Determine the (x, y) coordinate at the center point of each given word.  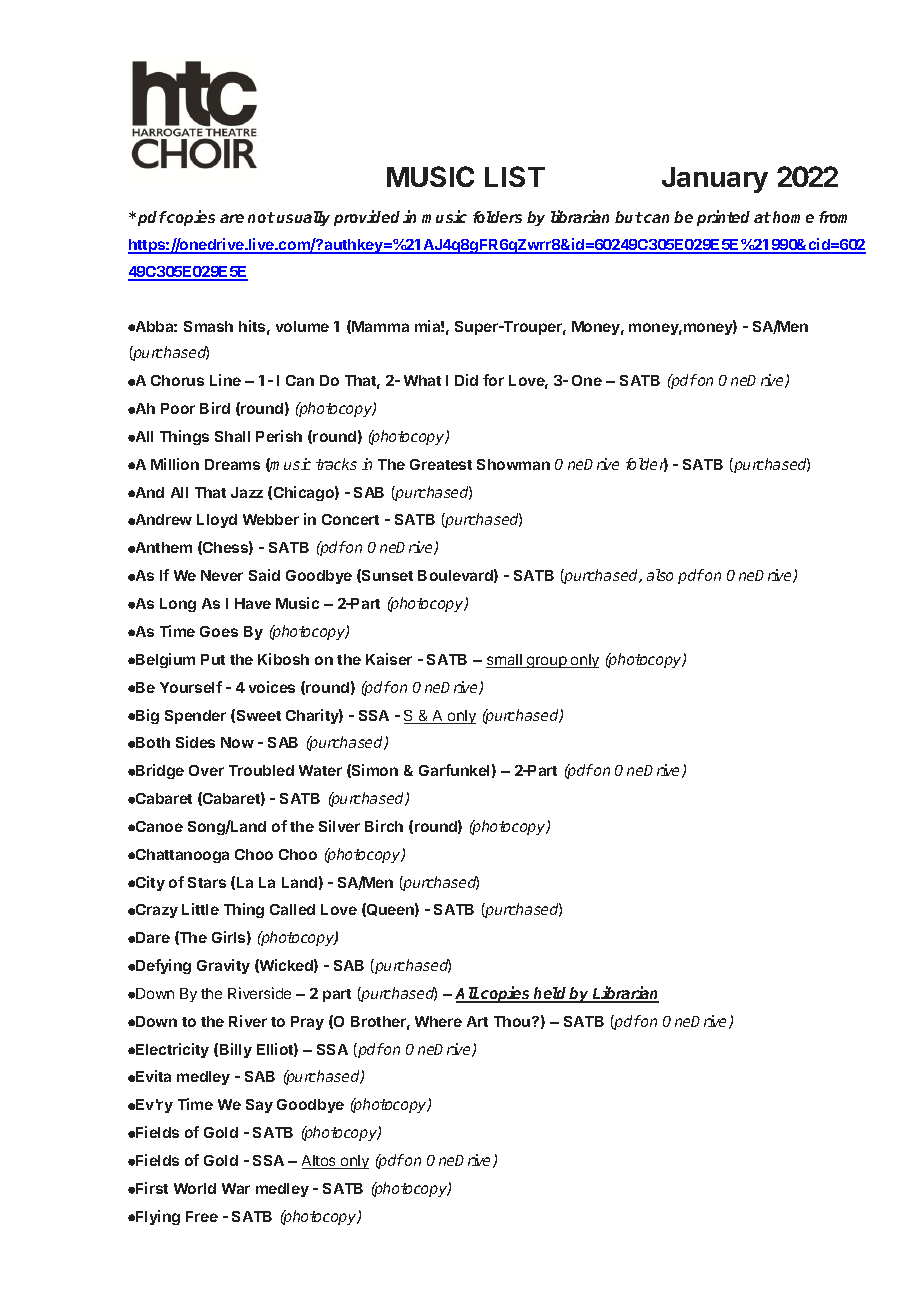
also (660, 575)
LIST (515, 176)
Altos (320, 1162)
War (236, 1188)
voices (272, 687)
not (261, 217)
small (505, 661)
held (550, 994)
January (715, 180)
